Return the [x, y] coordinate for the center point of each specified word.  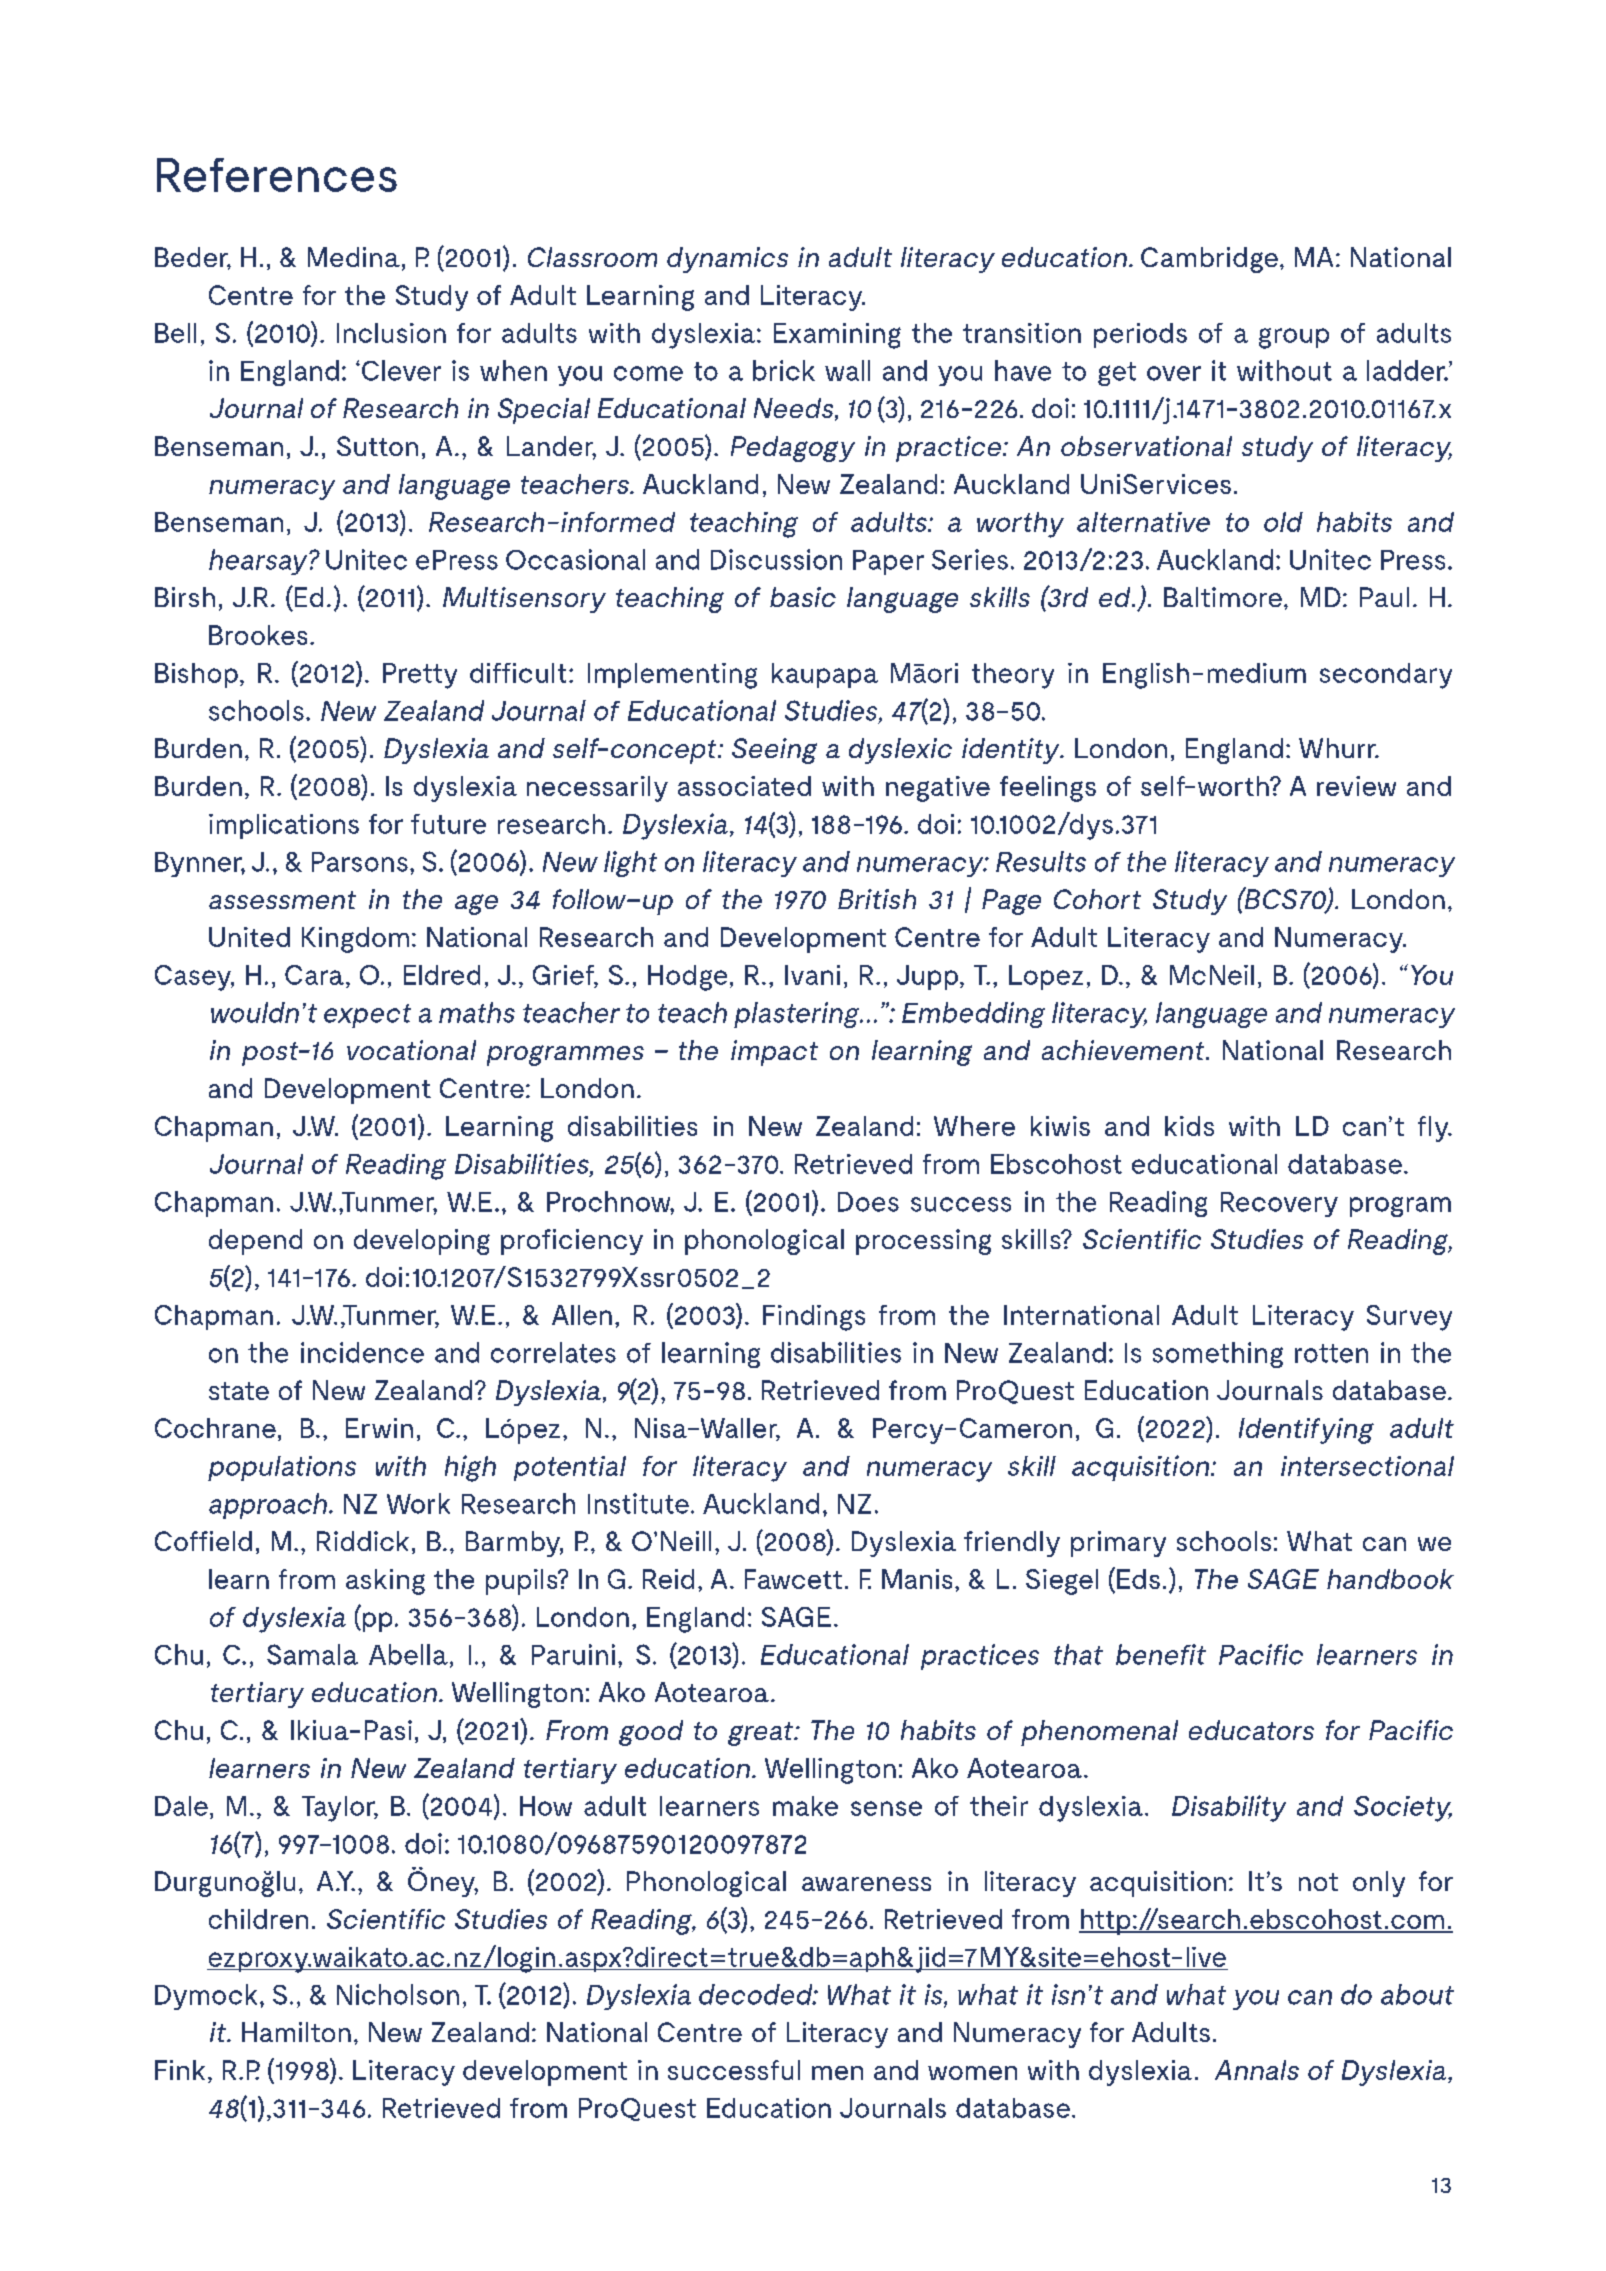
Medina [354, 257]
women [972, 2073]
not [1318, 1882]
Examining [837, 336]
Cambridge [1211, 260]
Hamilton [296, 2032]
